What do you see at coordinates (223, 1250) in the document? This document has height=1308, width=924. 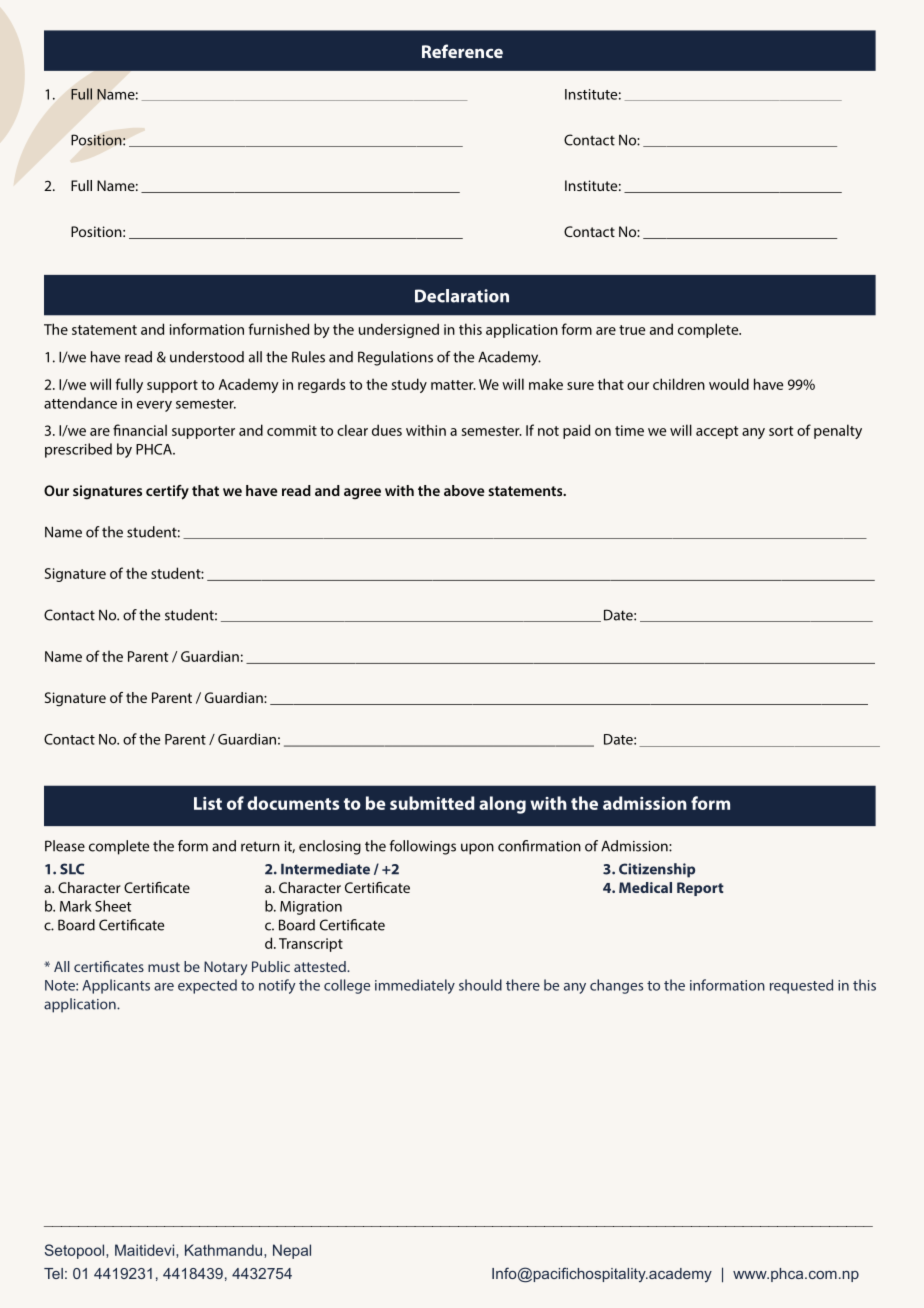 I see `Kathmandu` at bounding box center [223, 1250].
